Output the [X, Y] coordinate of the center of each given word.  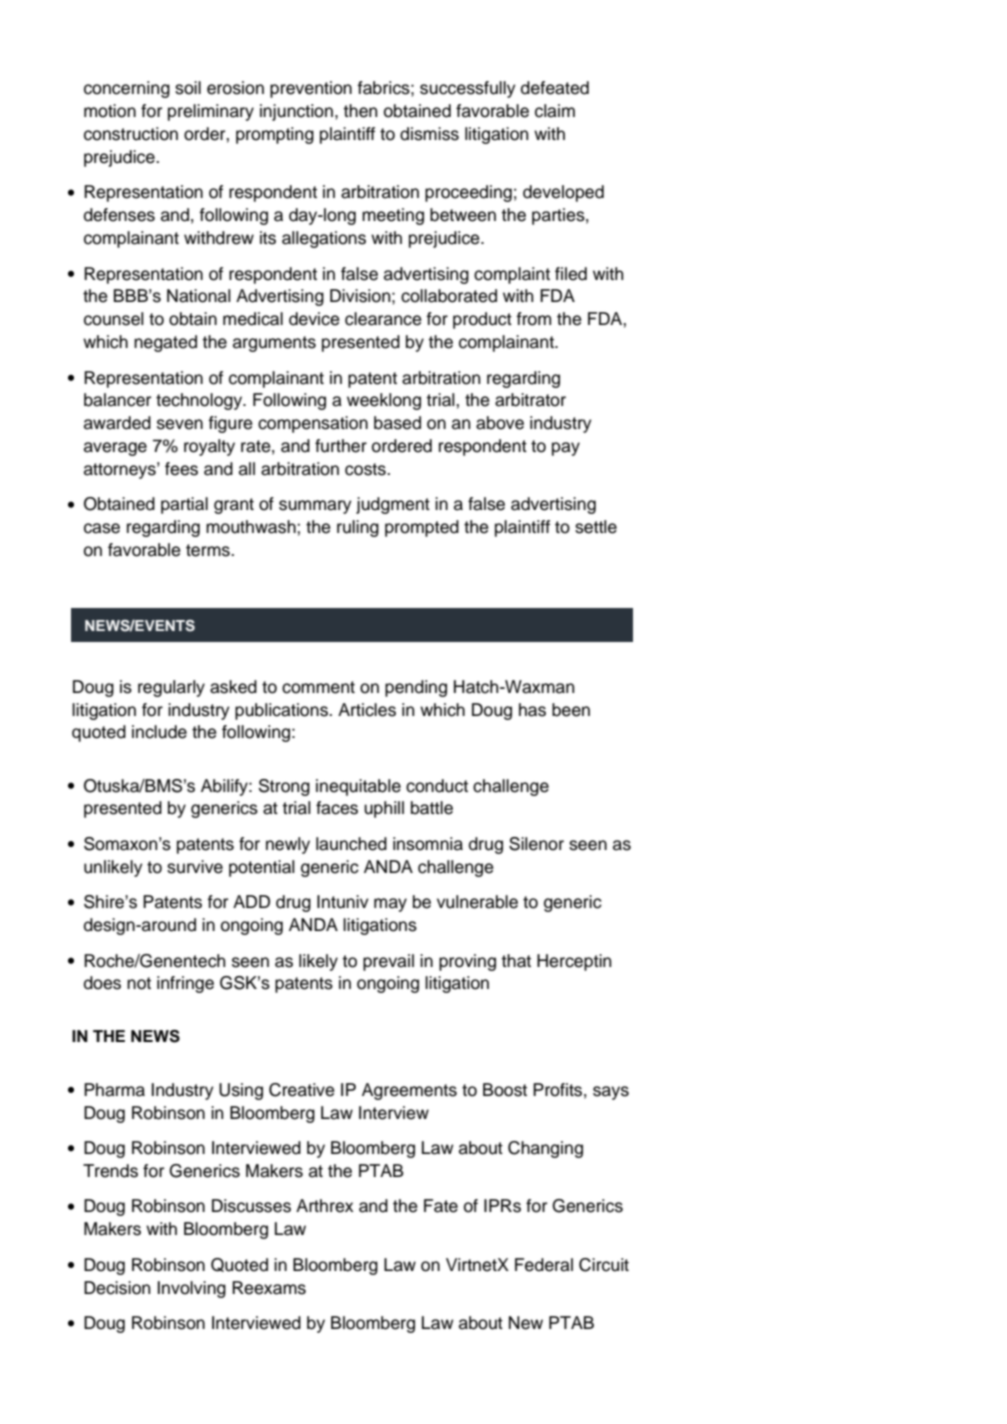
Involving [192, 1289]
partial [184, 505]
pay [566, 449]
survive [195, 867]
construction [131, 134]
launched [351, 844]
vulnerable [477, 902]
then [360, 111]
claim [555, 111]
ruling [358, 528]
